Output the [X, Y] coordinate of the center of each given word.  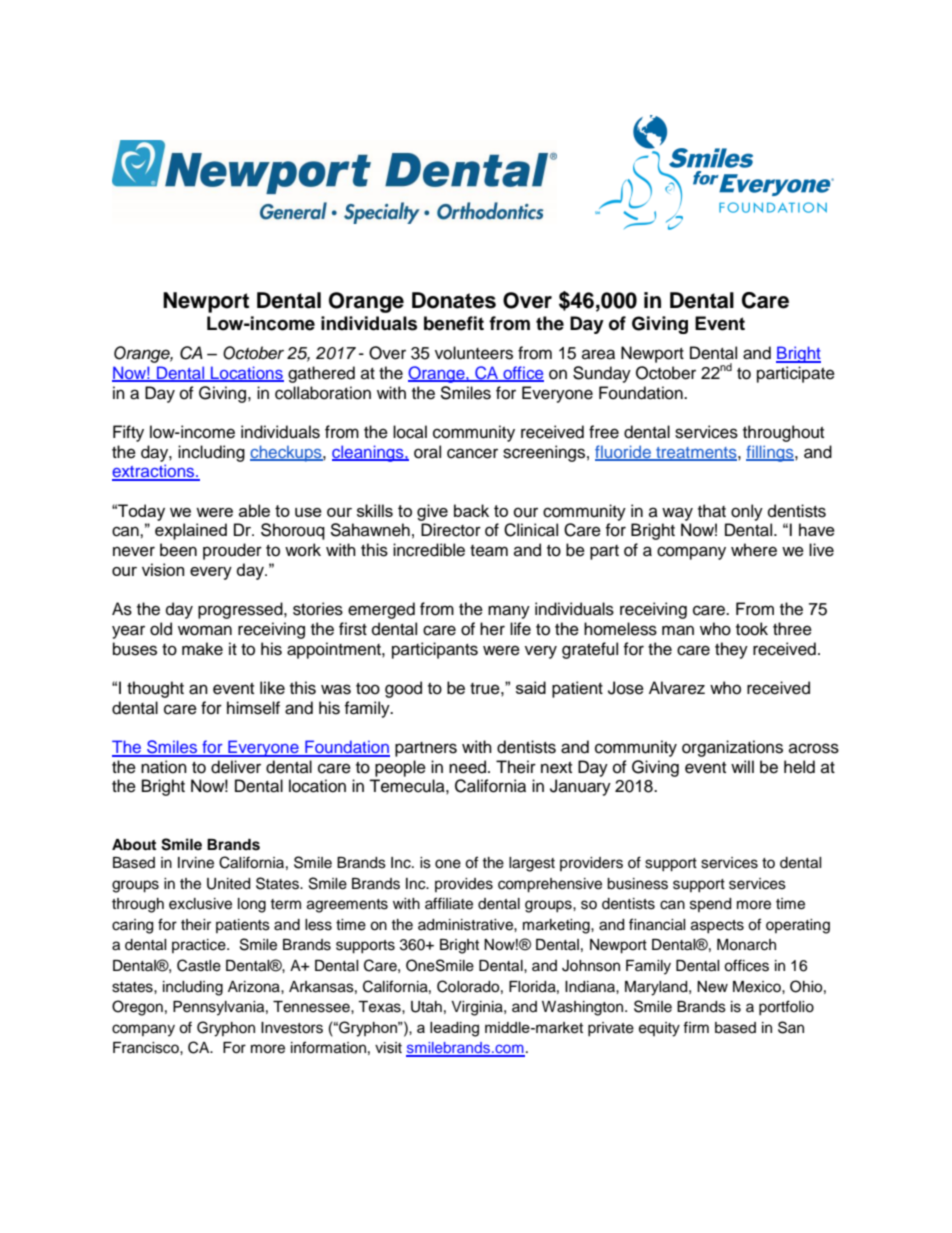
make [202, 649]
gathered [321, 374]
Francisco [147, 1048]
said [531, 687]
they [731, 650]
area [598, 354]
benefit [454, 323]
